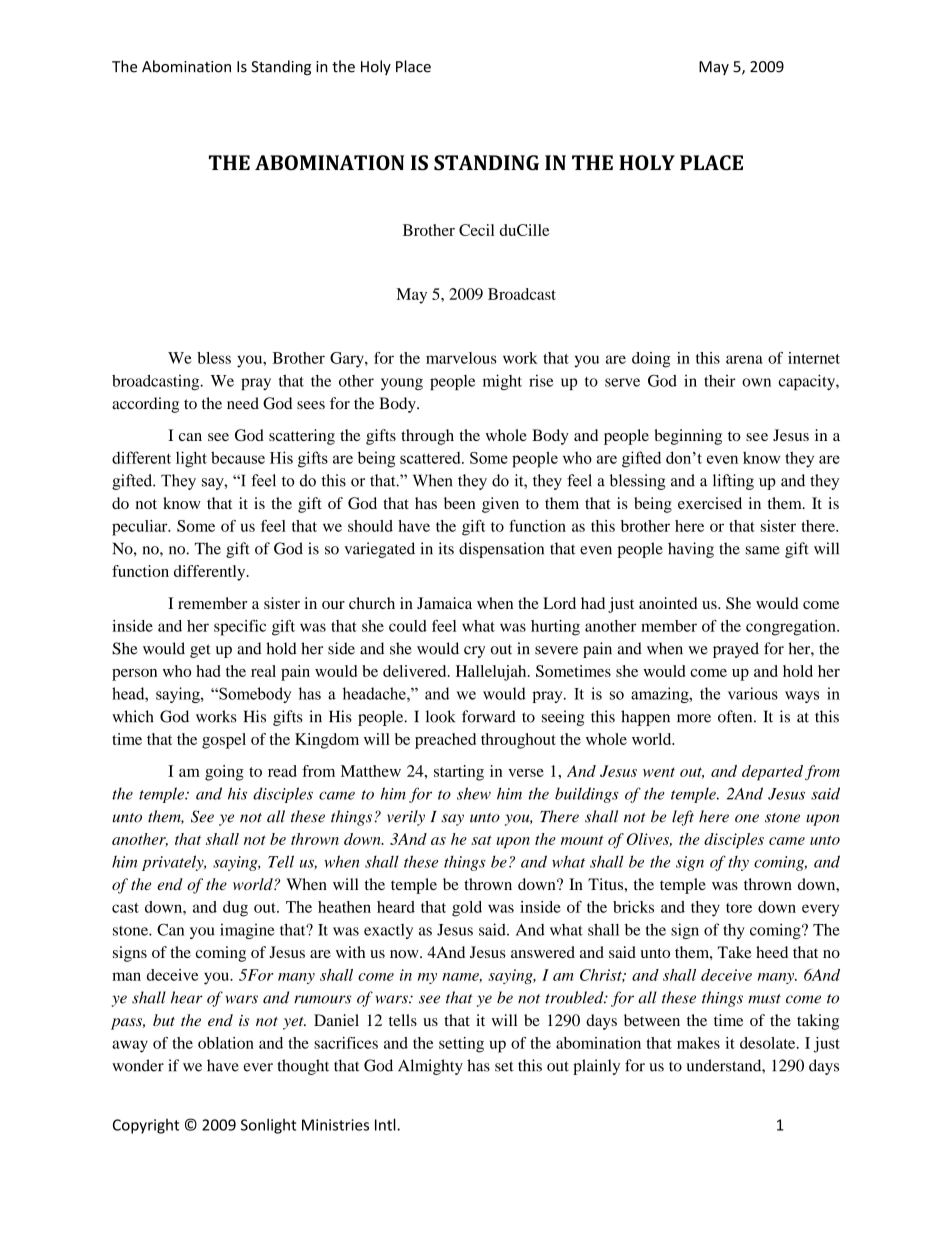 Image resolution: width=952 pixels, height=1233 pixels. Describe the element at coordinates (476, 230) in the image. I see `Cecil` at that location.
